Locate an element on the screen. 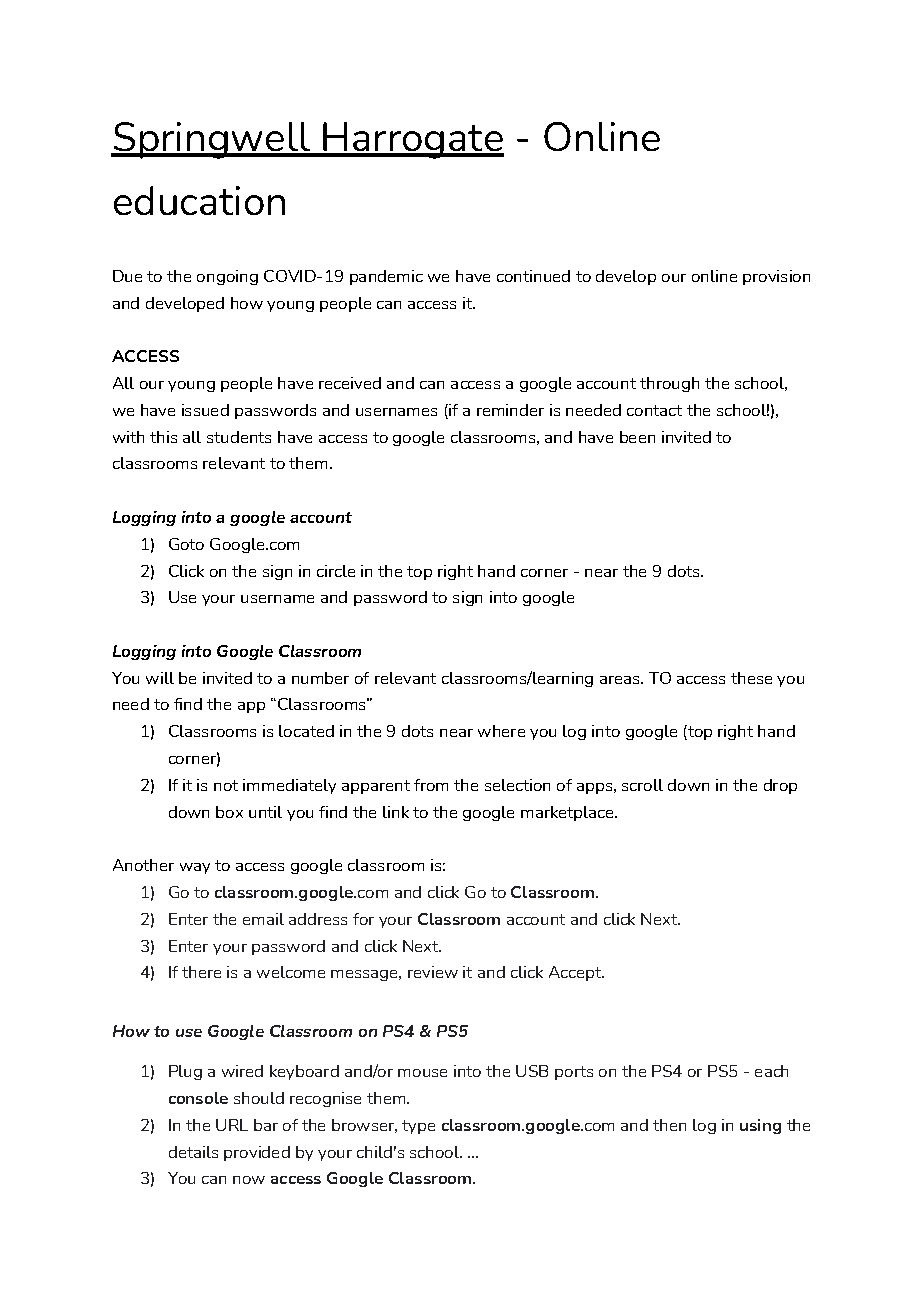  provision is located at coordinates (776, 277).
